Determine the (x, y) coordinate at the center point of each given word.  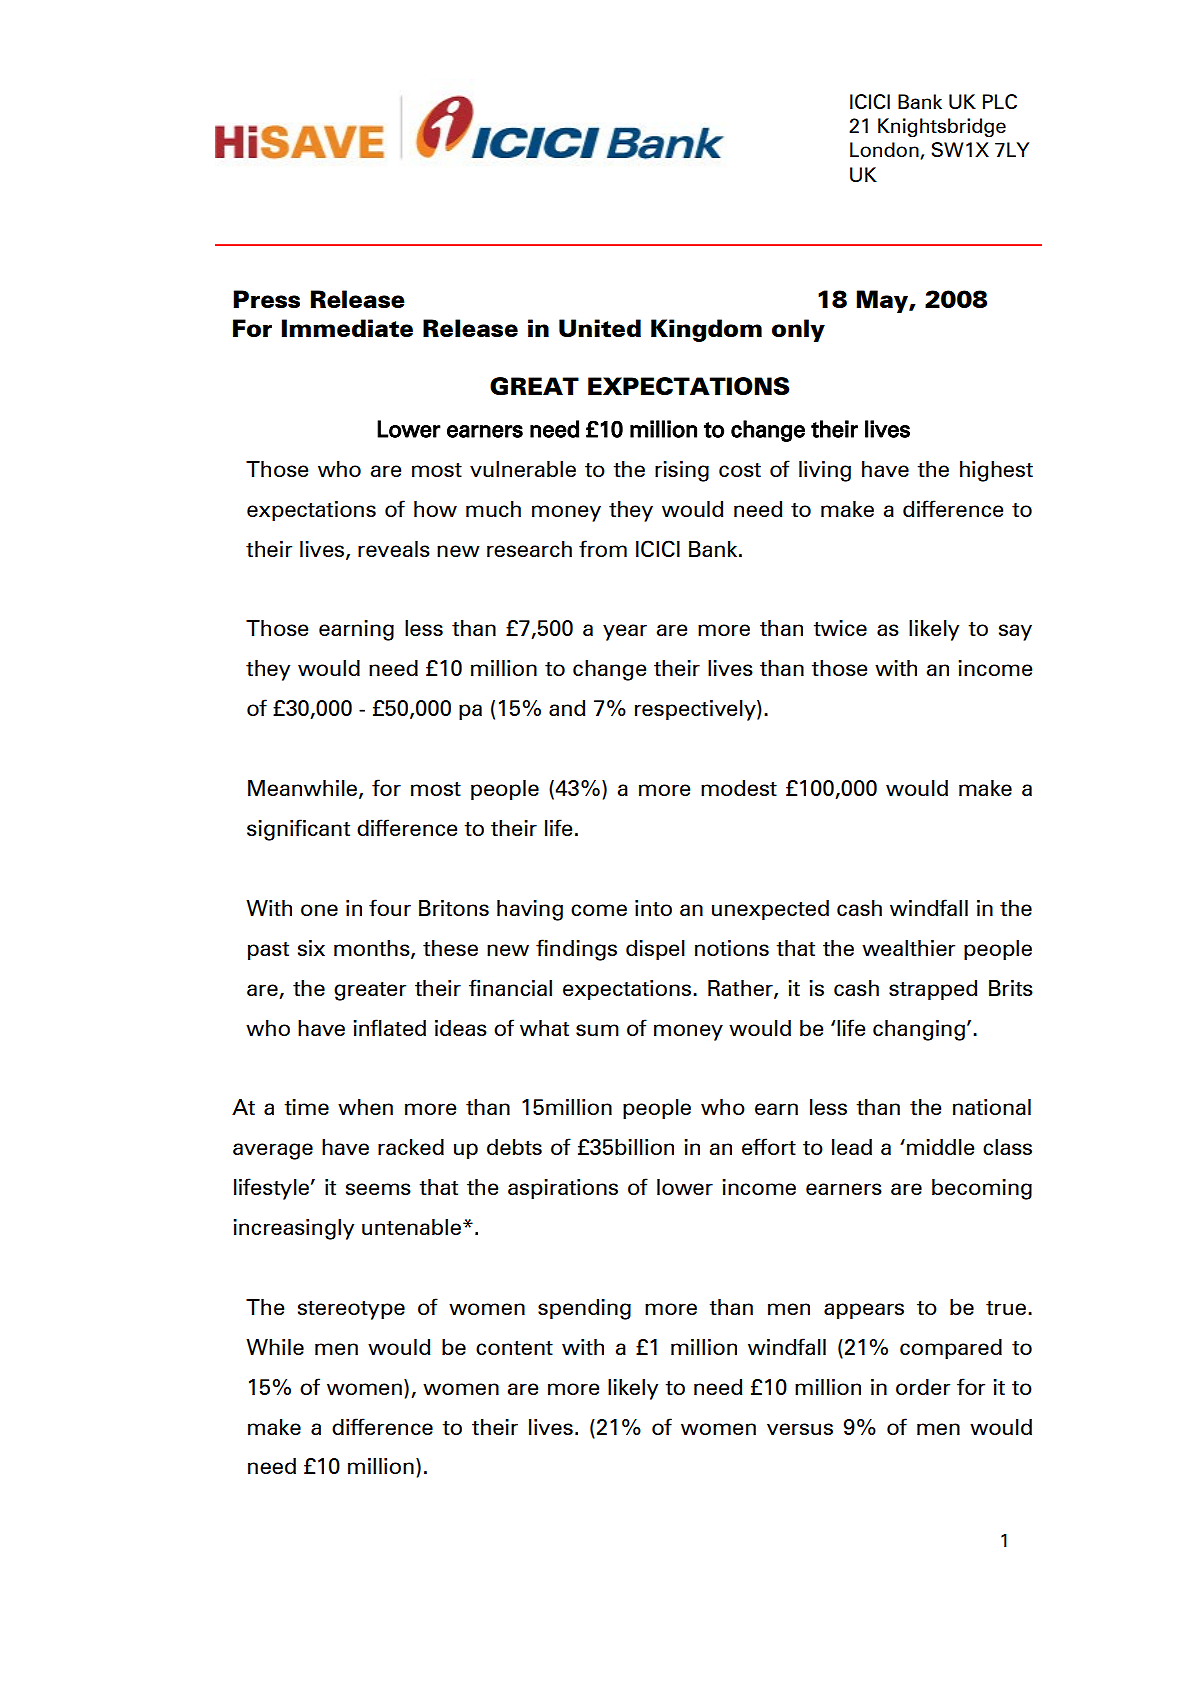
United (600, 328)
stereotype (351, 1310)
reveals (394, 549)
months (373, 949)
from (603, 548)
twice (840, 628)
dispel (655, 950)
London (885, 150)
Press (266, 299)
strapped (933, 990)
